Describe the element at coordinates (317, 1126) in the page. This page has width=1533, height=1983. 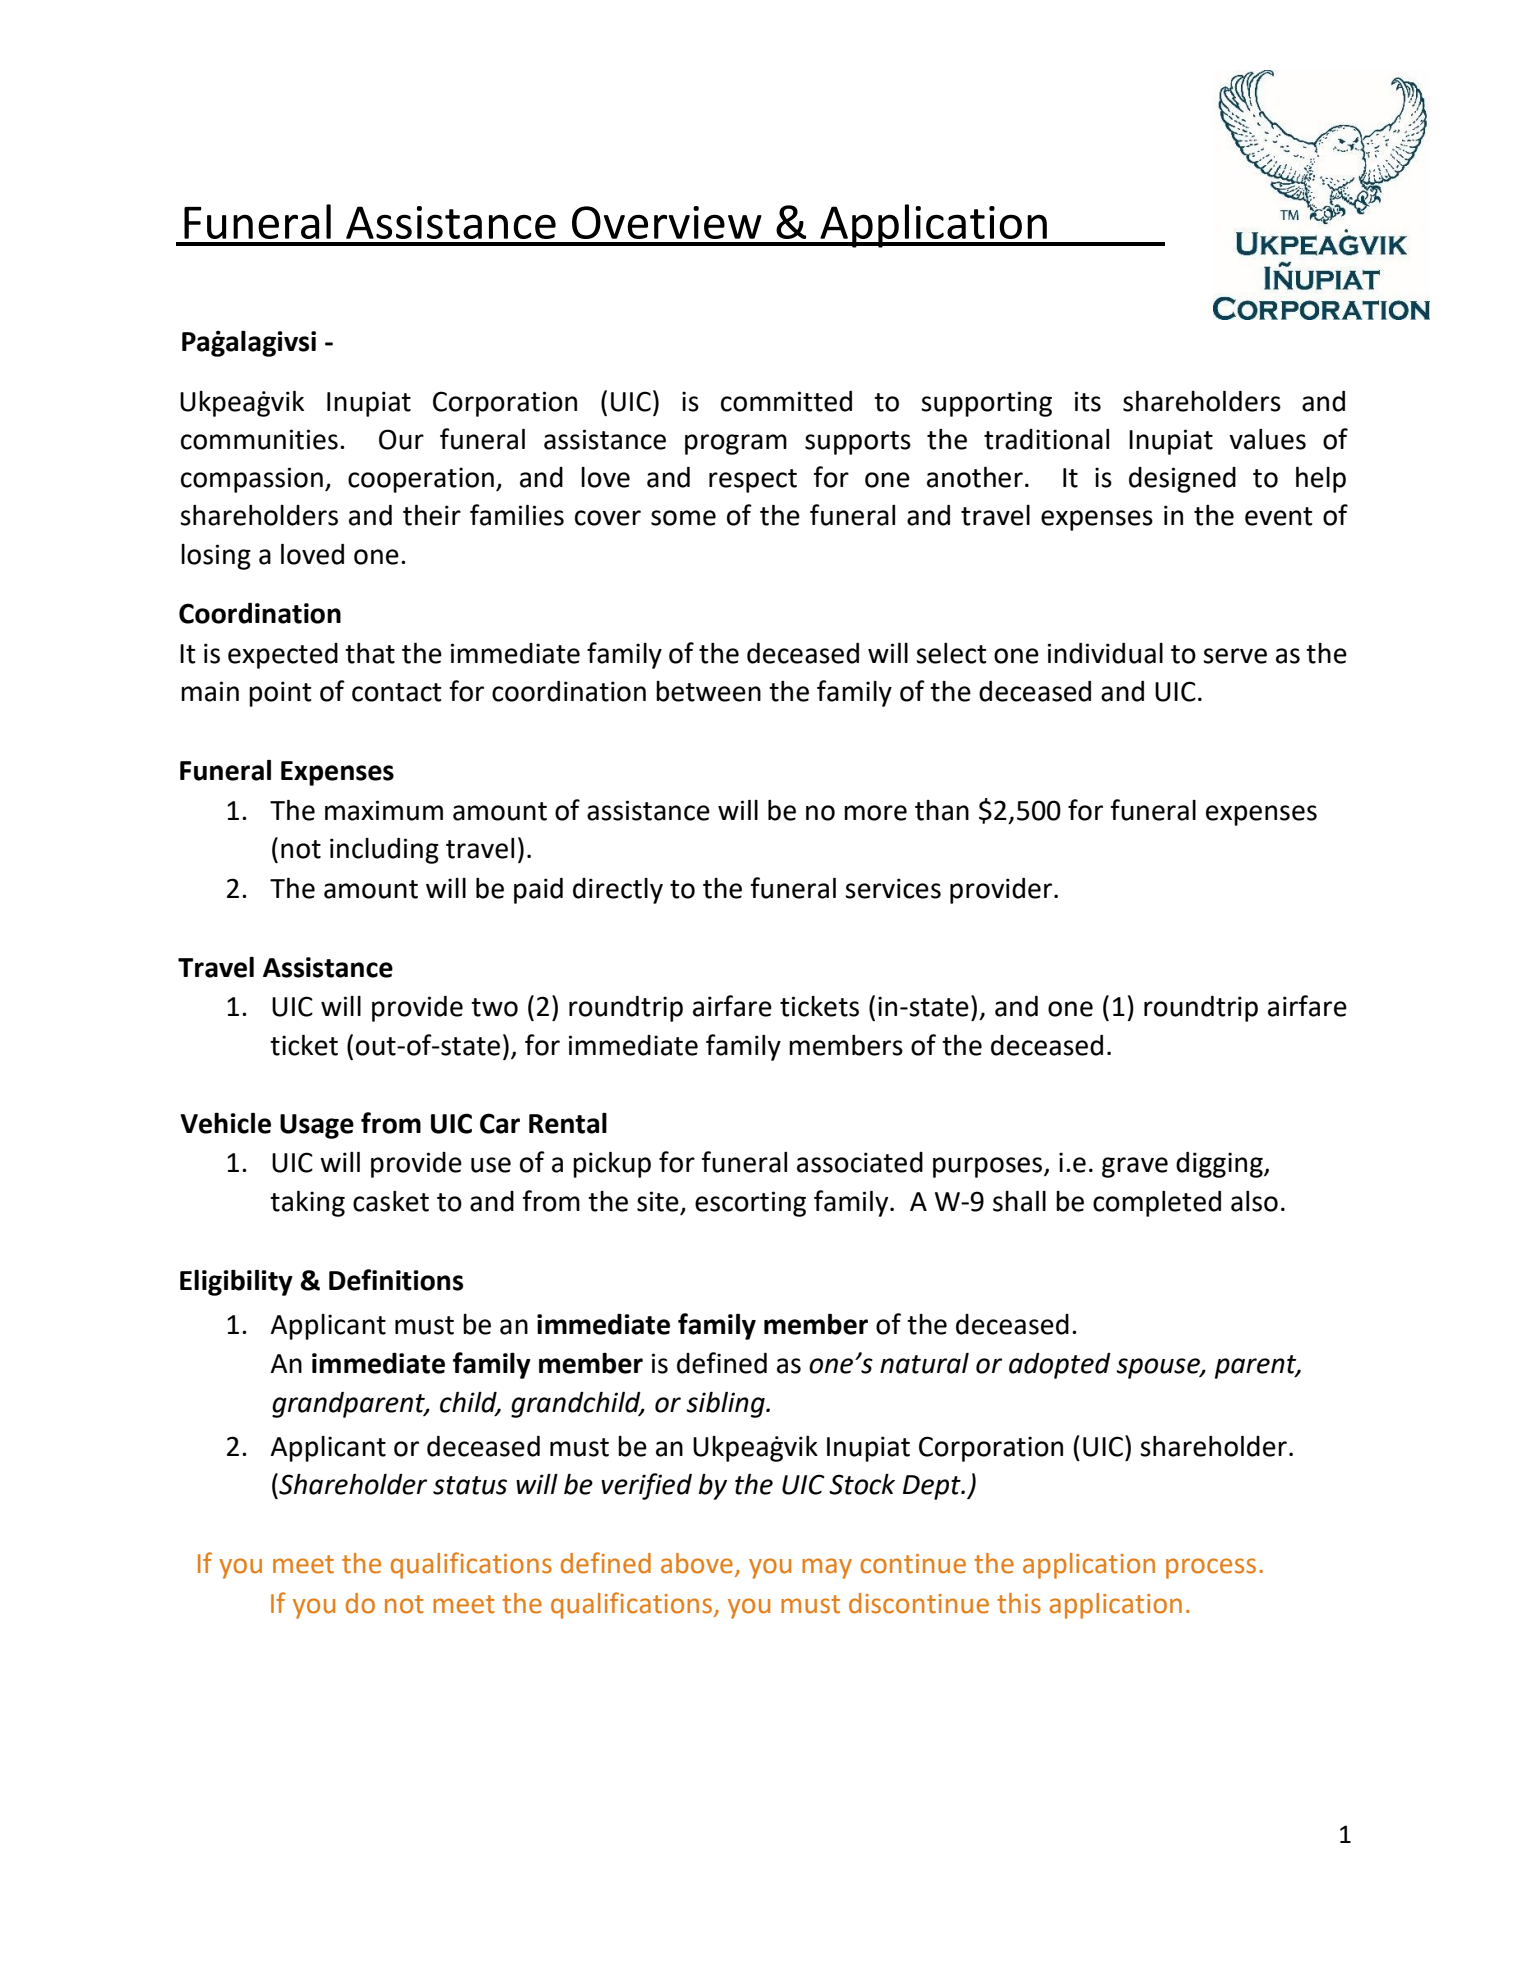
I see `Usage` at that location.
